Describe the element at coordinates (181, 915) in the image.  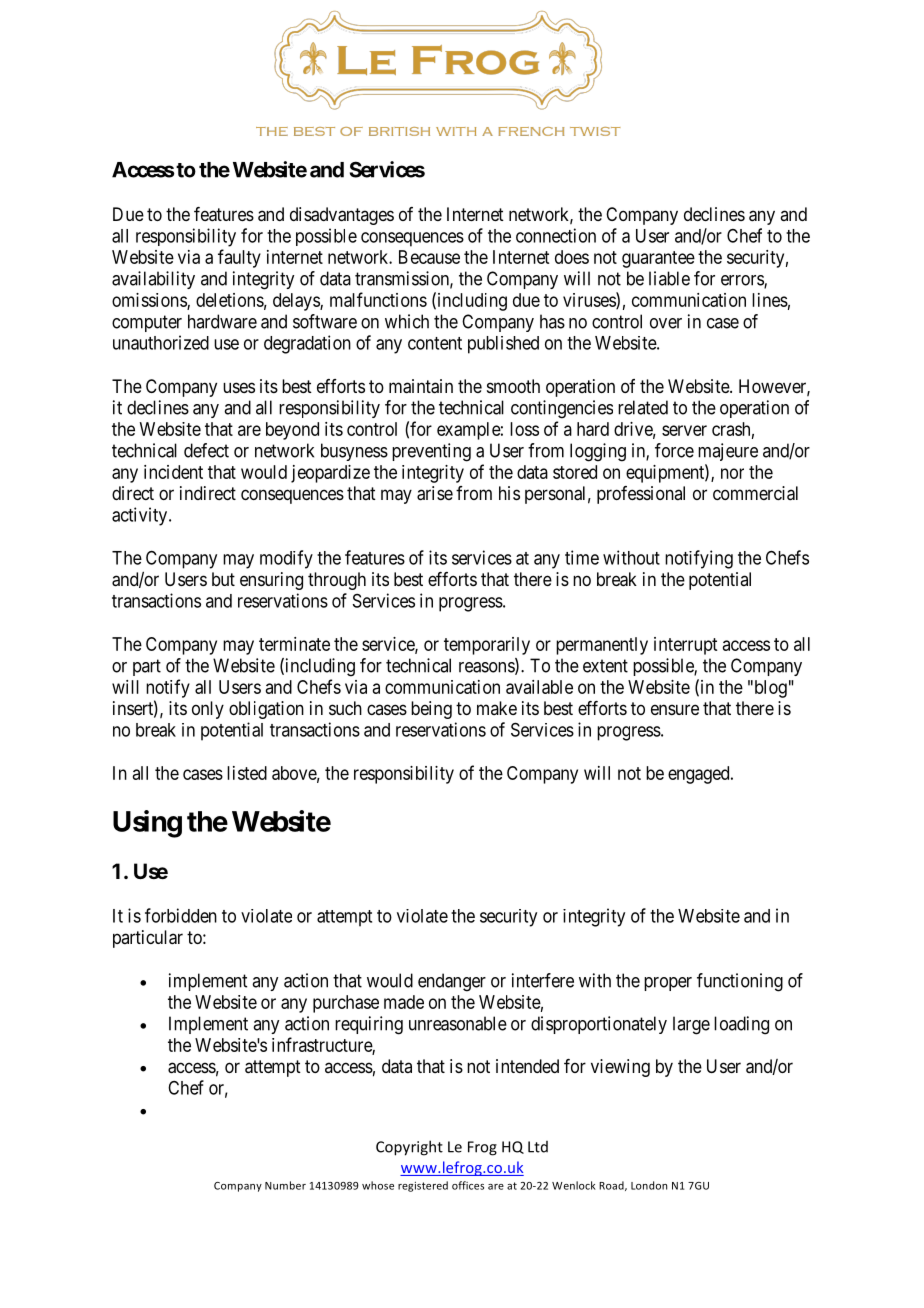
I see `forbidden` at that location.
